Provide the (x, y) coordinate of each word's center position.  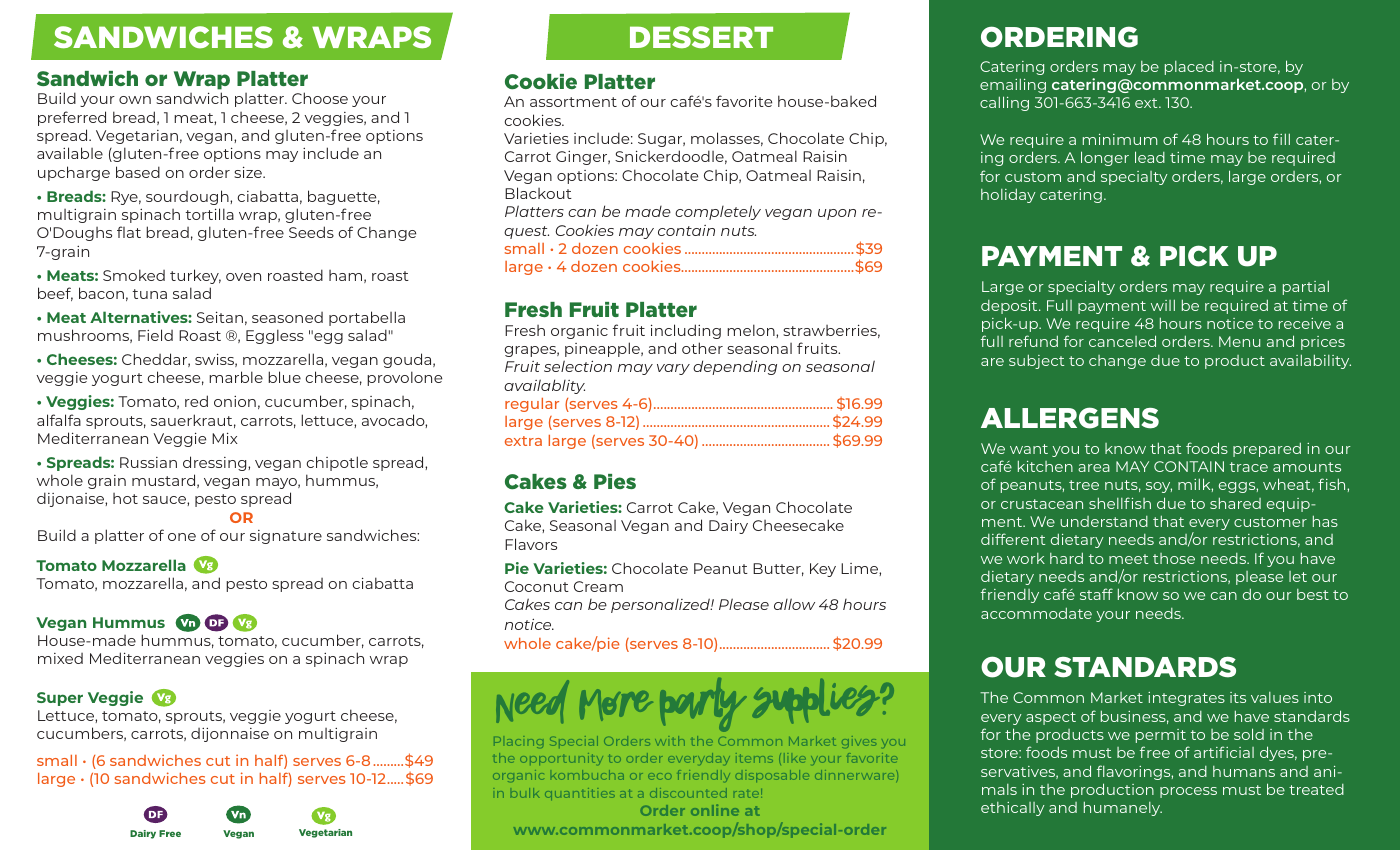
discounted (688, 793)
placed (1189, 68)
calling (1004, 103)
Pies (615, 481)
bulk (525, 793)
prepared (1267, 449)
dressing (216, 463)
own (135, 100)
